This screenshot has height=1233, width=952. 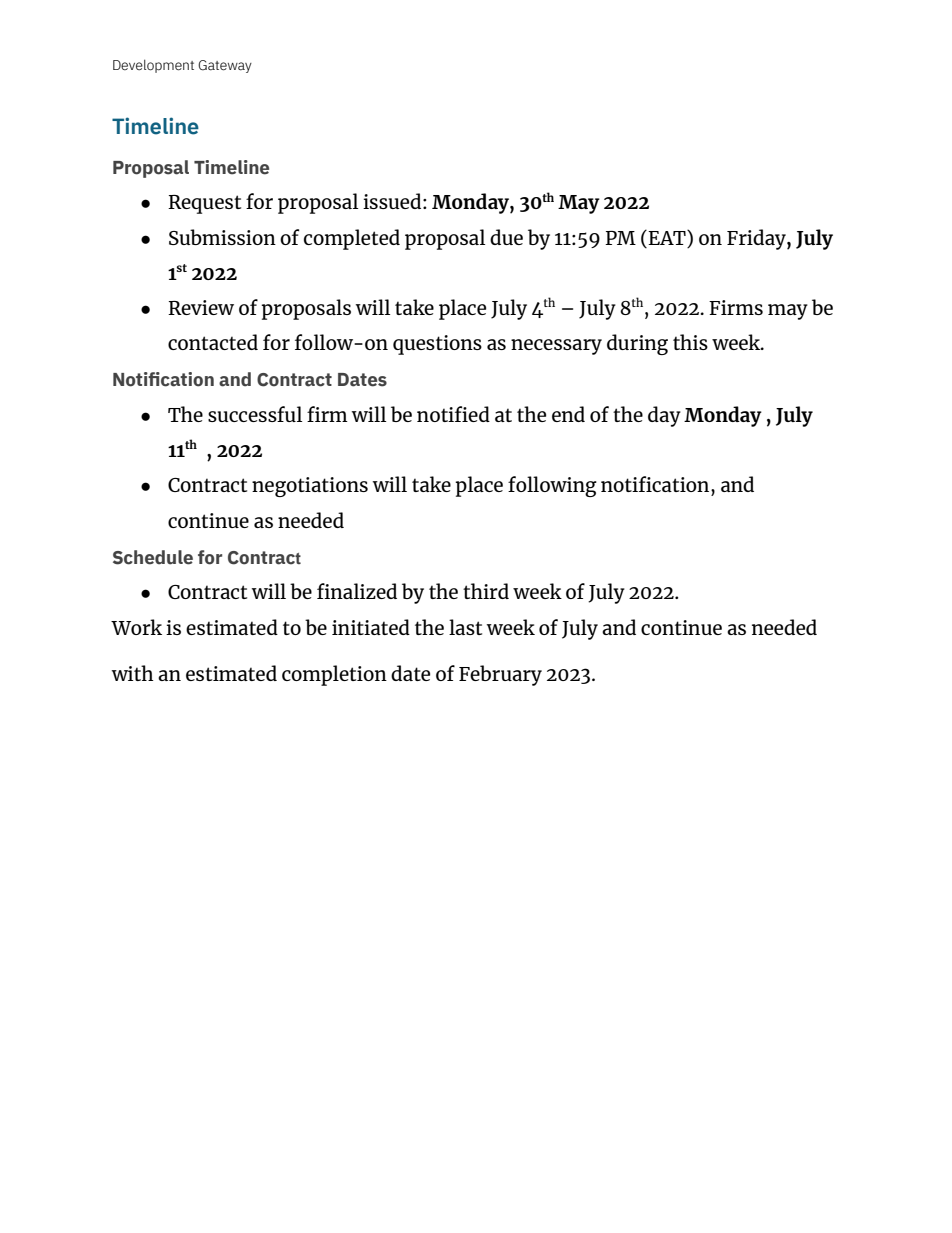 I want to click on Development, so click(x=153, y=66).
